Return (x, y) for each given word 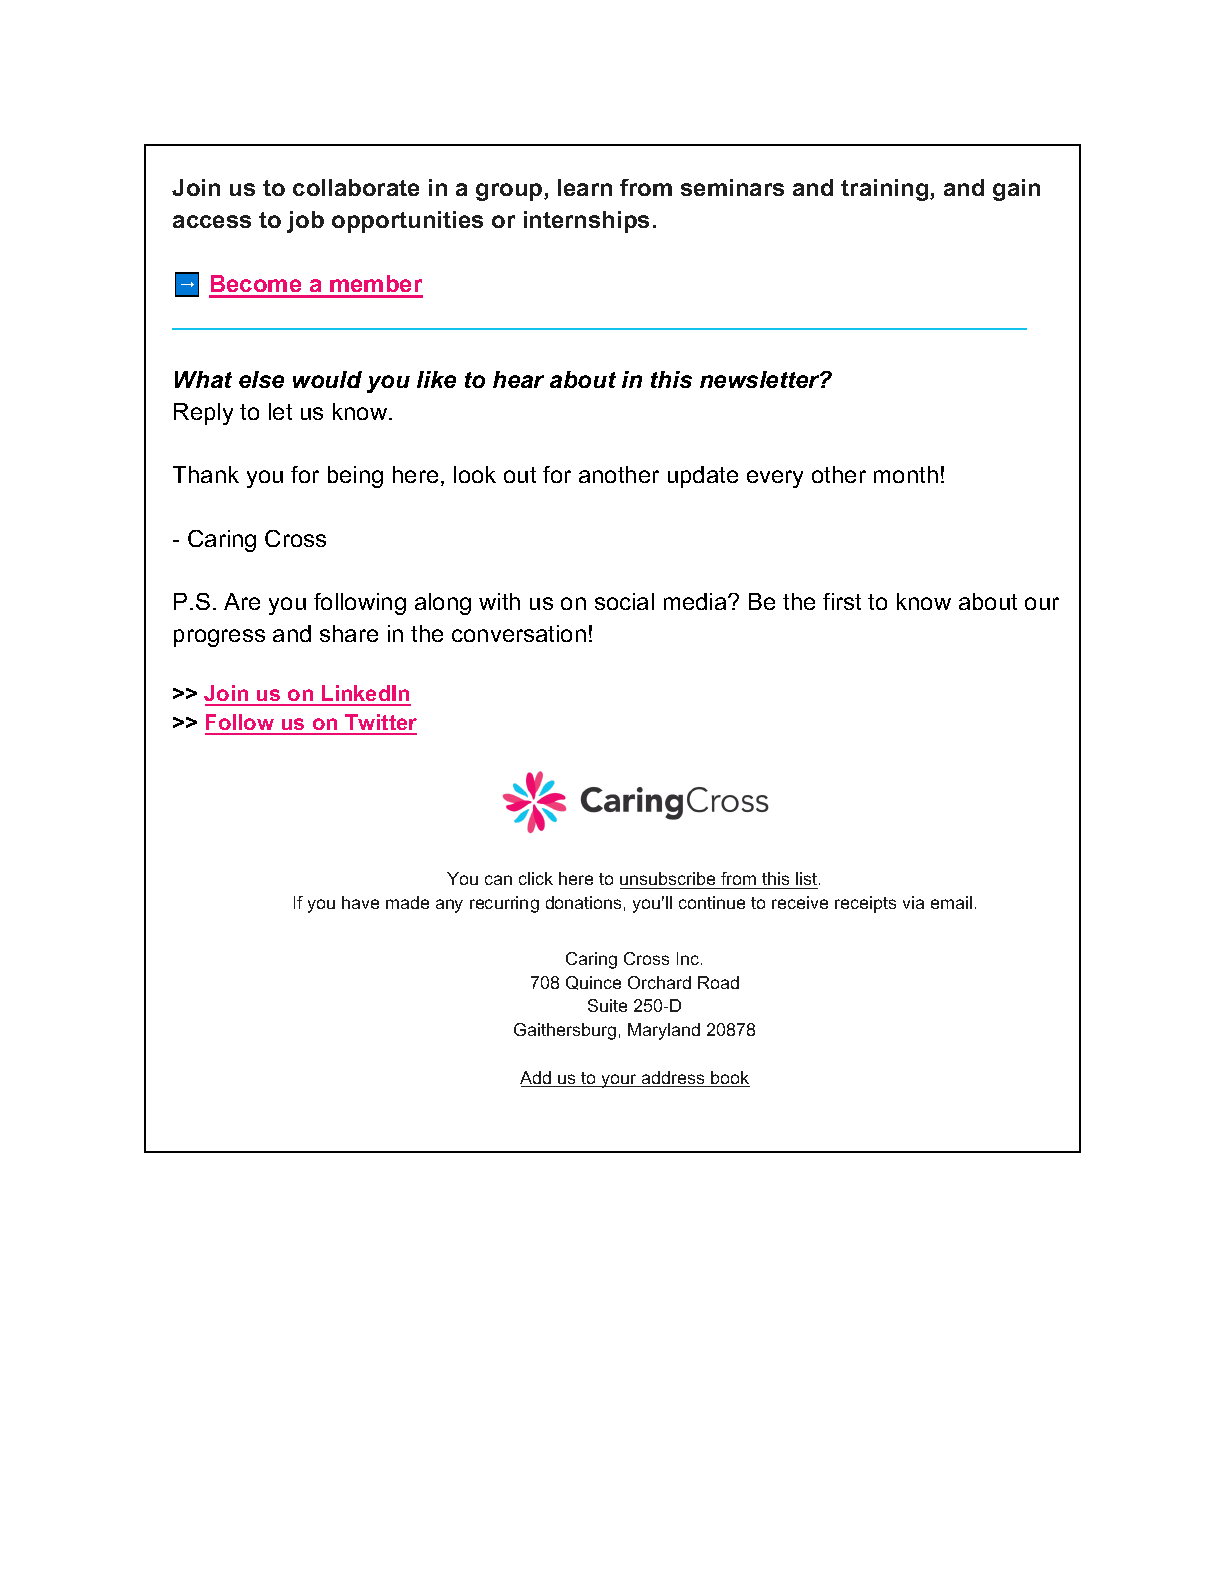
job (305, 222)
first (842, 601)
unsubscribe (669, 880)
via (913, 902)
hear (518, 379)
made (407, 902)
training (886, 190)
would (327, 379)
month (906, 474)
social (624, 601)
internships (586, 222)
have (360, 902)
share (349, 633)
